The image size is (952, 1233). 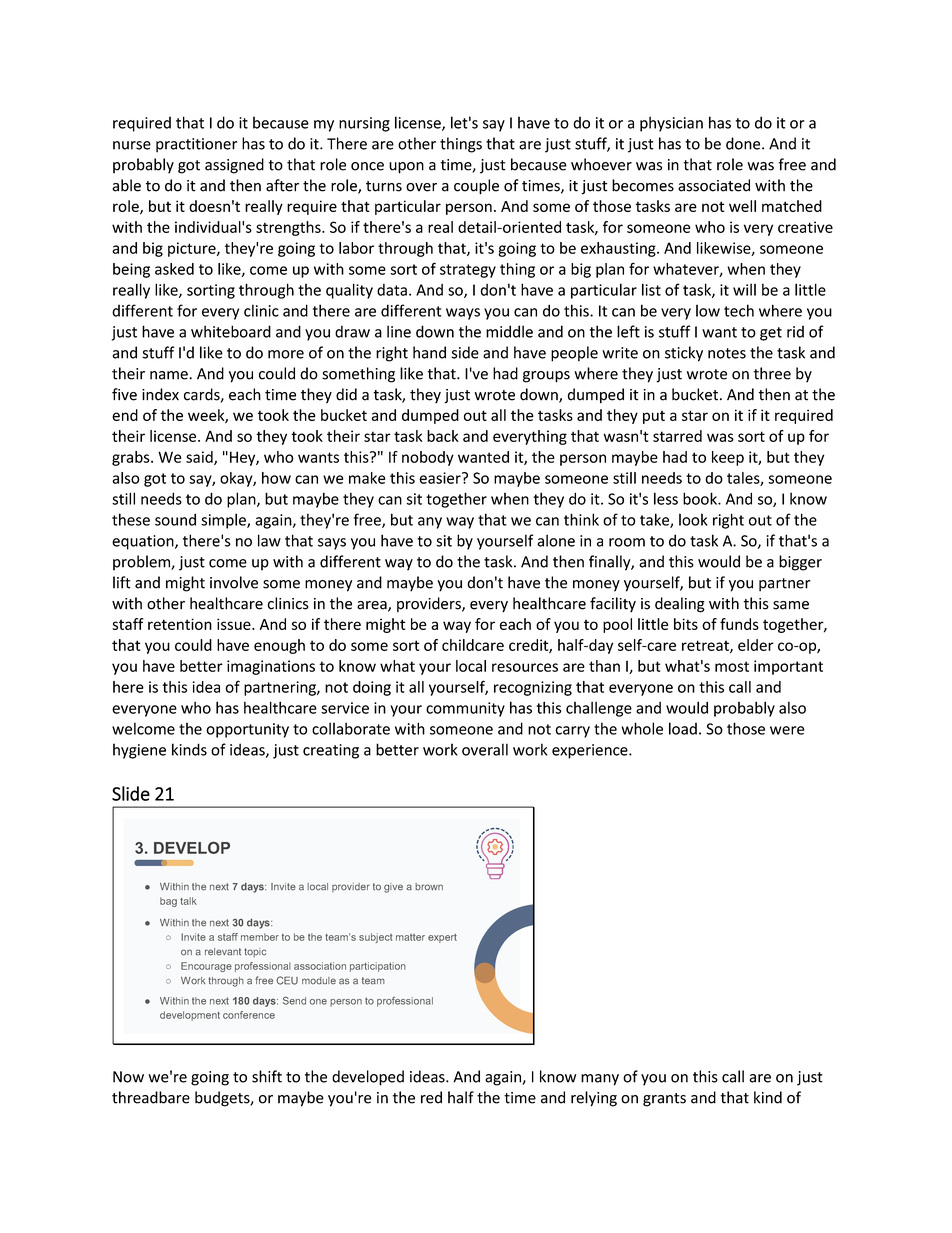 What do you see at coordinates (476, 187) in the screenshot?
I see `couple` at bounding box center [476, 187].
